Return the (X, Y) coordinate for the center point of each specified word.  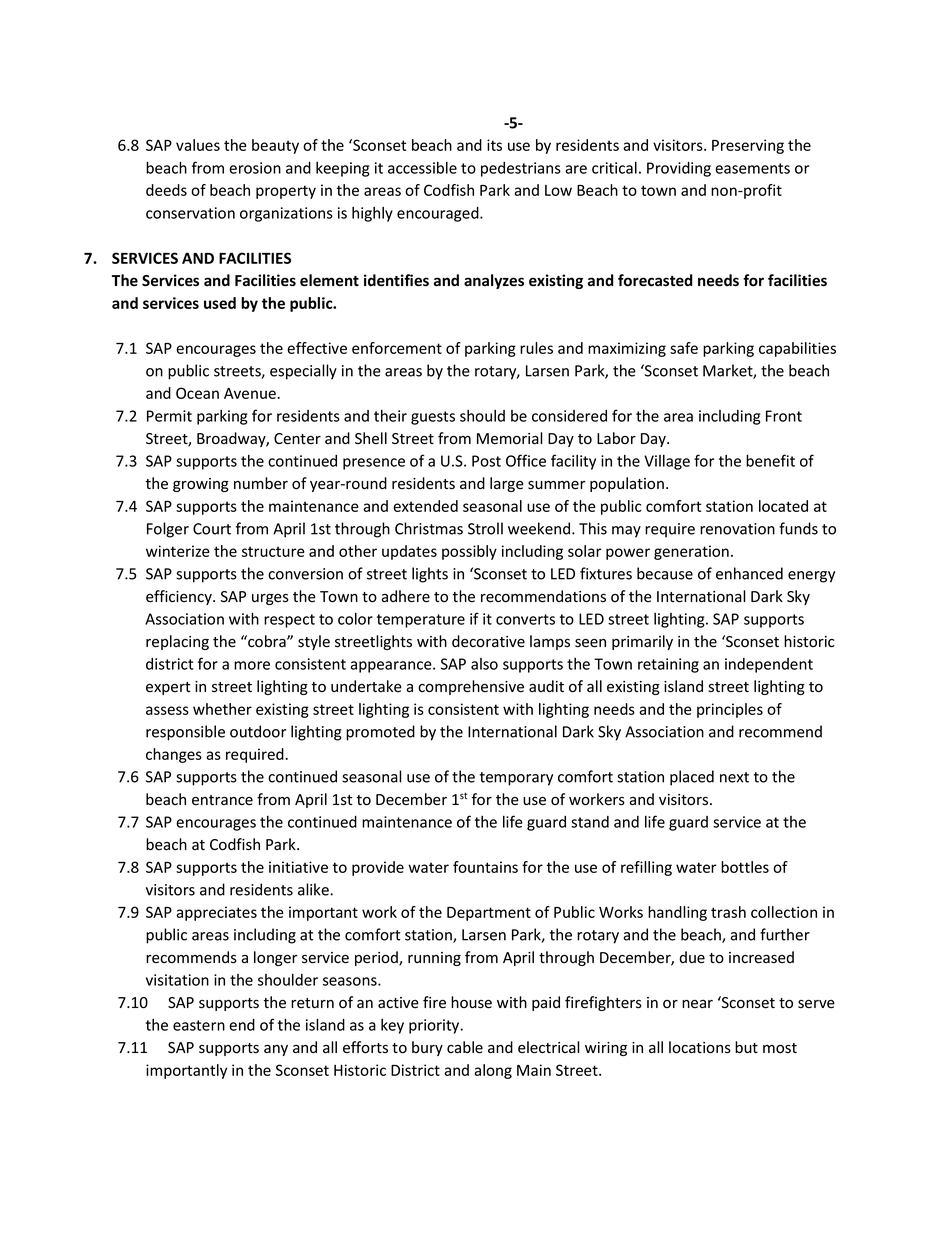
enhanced (749, 573)
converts (525, 619)
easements (752, 168)
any (276, 1050)
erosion (255, 168)
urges (270, 599)
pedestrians (521, 169)
